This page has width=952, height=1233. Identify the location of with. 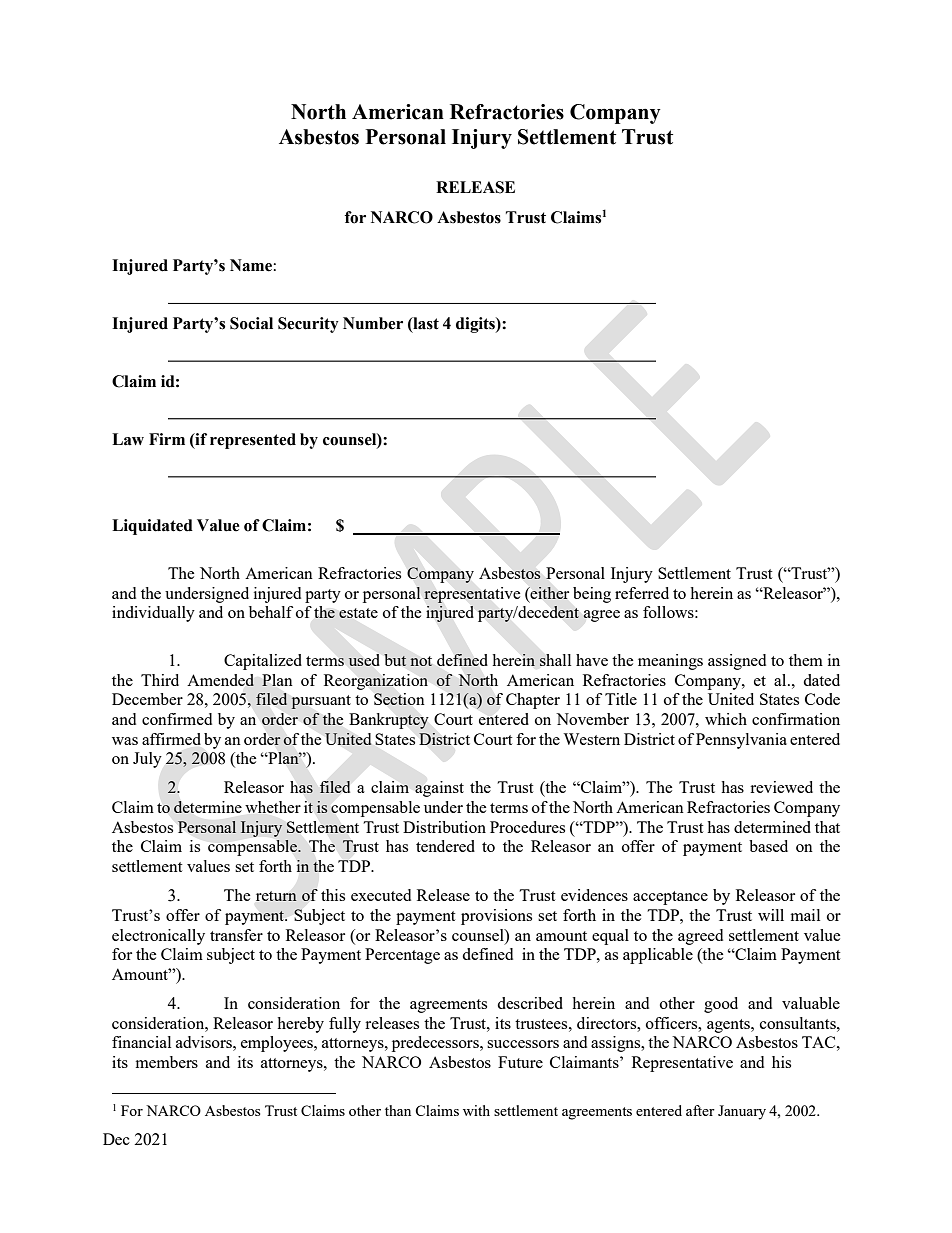
(476, 1110).
